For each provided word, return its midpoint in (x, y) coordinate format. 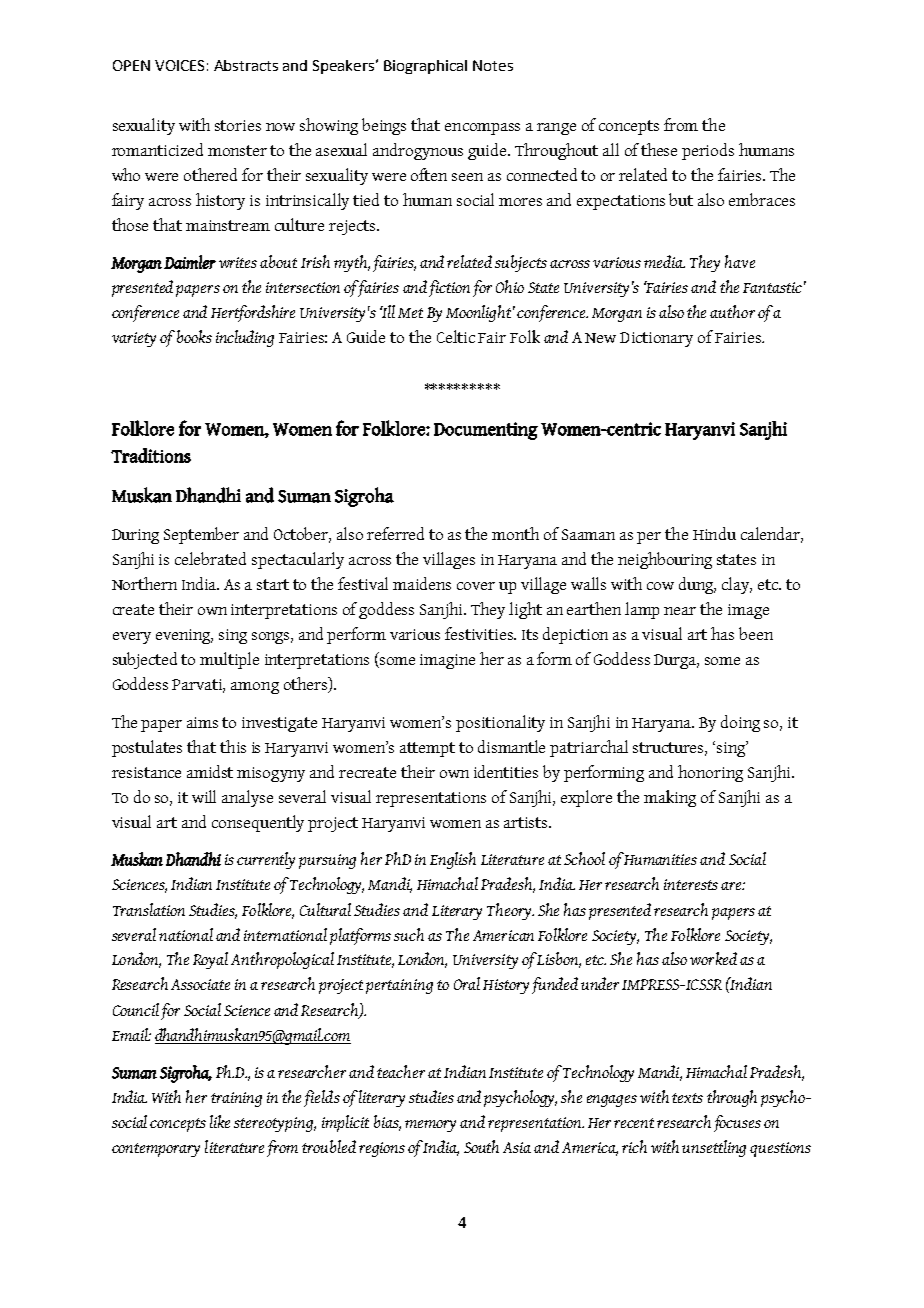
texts (687, 1098)
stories (238, 125)
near (680, 611)
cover (476, 586)
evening (184, 636)
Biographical (425, 67)
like (220, 1121)
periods (708, 151)
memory (430, 1126)
